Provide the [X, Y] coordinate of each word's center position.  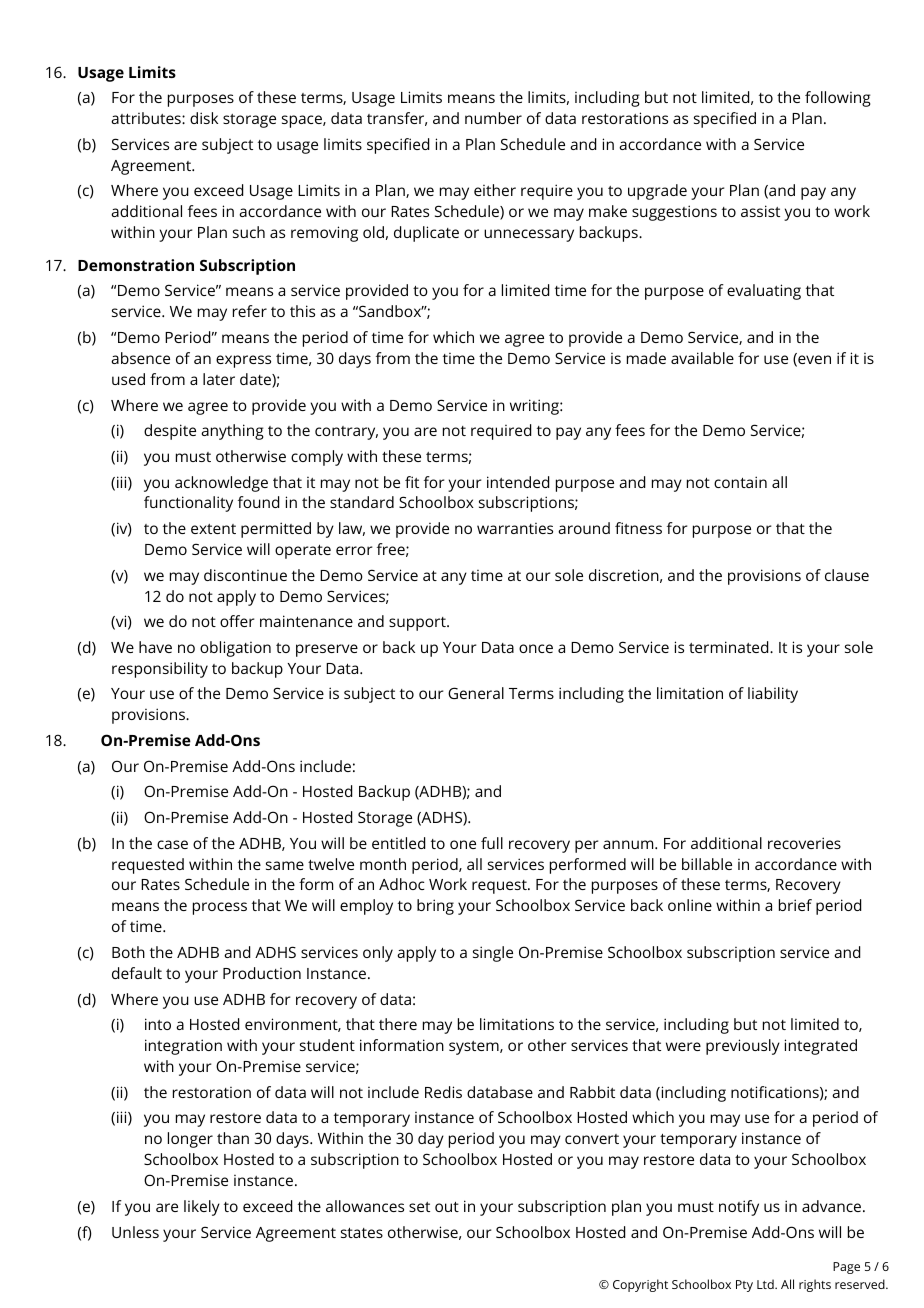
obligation [235, 649]
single [493, 954]
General [476, 693]
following [838, 99]
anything [232, 432]
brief [795, 905]
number [493, 118]
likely [202, 1208]
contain [740, 482]
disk [204, 118]
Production [262, 973]
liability [773, 695]
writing [535, 407]
